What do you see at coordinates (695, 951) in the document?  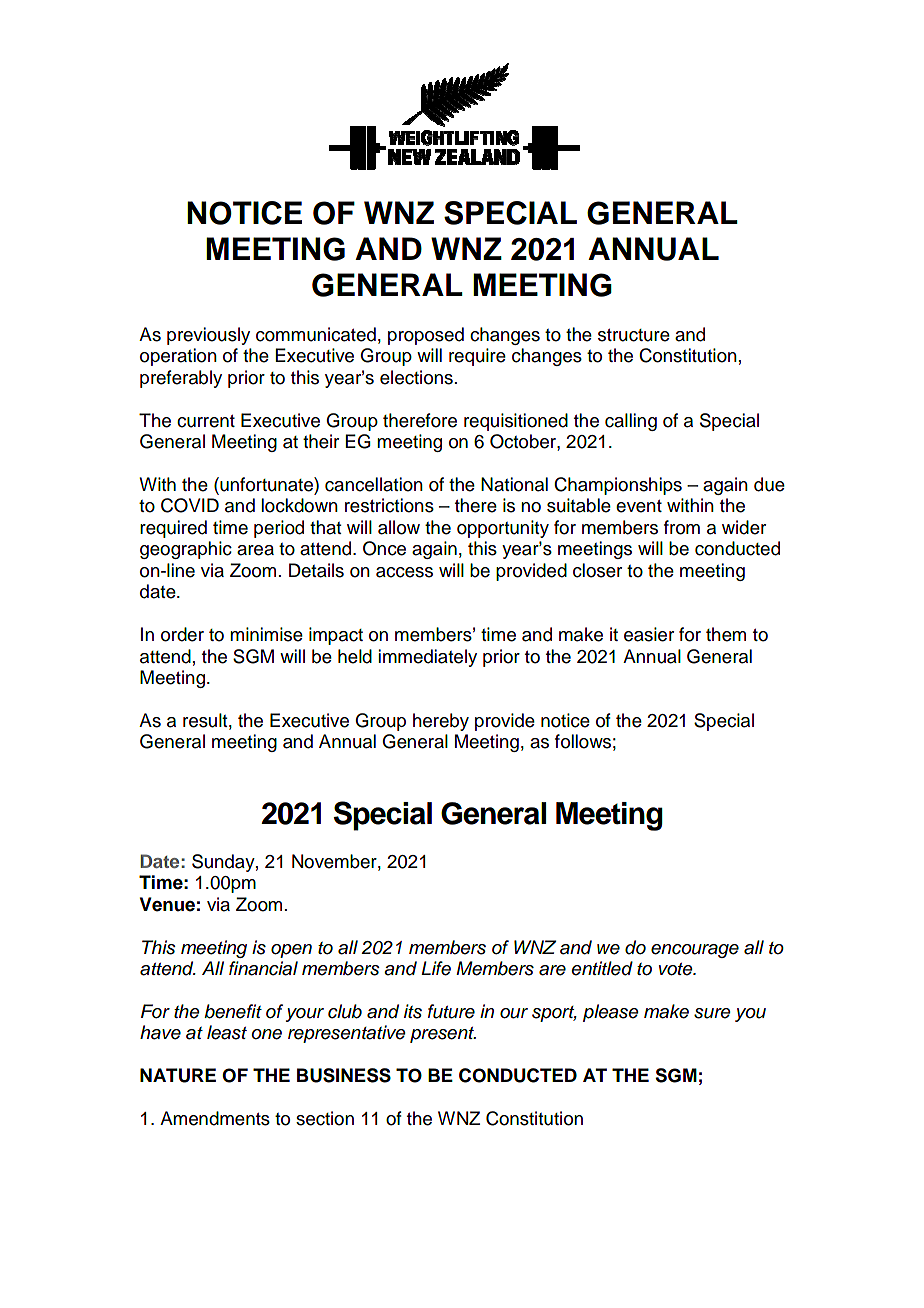 I see `encourage` at bounding box center [695, 951].
